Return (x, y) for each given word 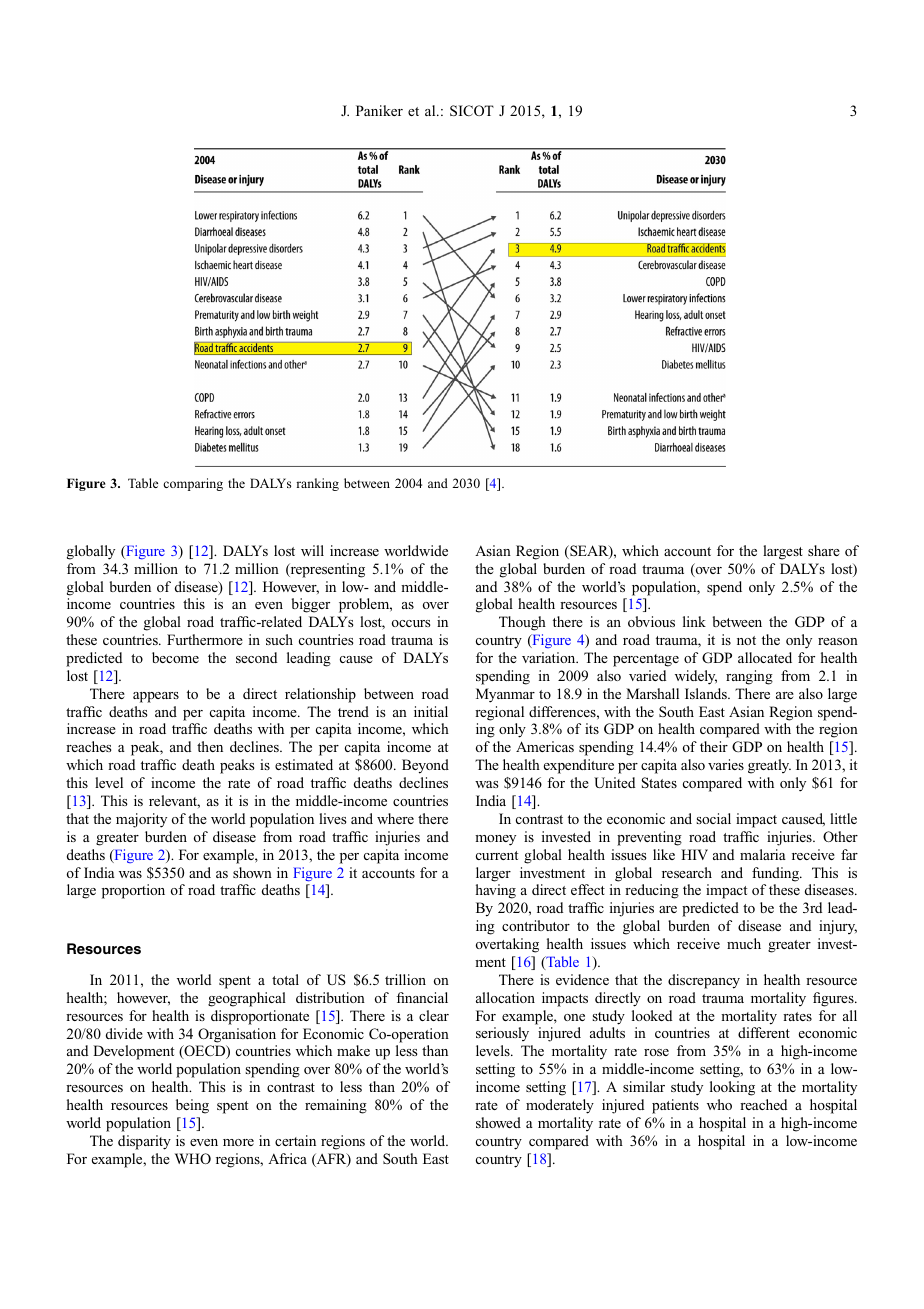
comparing (193, 484)
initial (431, 711)
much (744, 943)
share (824, 550)
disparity (144, 1142)
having (496, 891)
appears (156, 697)
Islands (707, 693)
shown (252, 872)
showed (498, 1122)
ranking (317, 484)
